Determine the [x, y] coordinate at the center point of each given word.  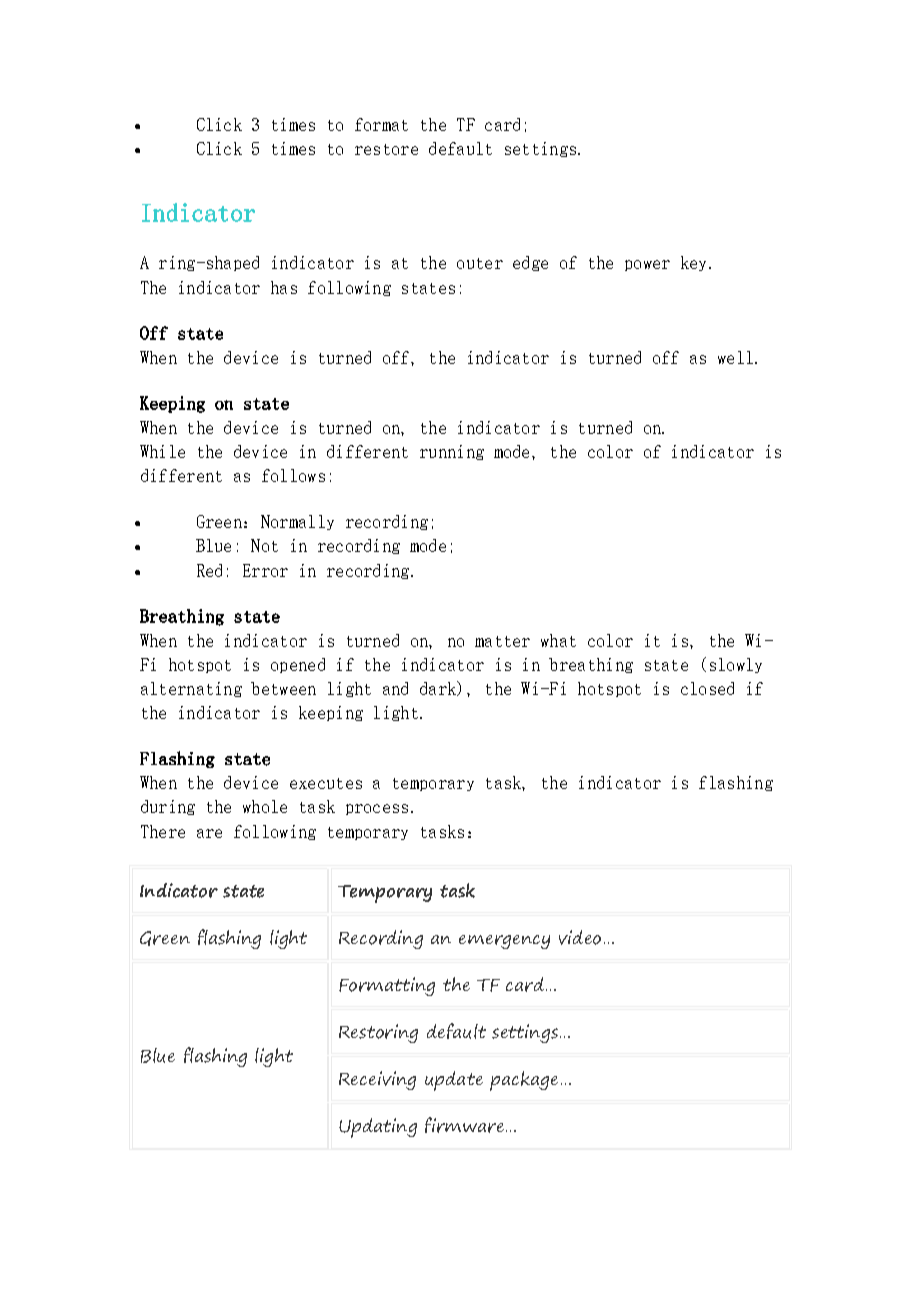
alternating [191, 689]
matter [502, 641]
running [452, 452]
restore [386, 149]
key [695, 263]
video [580, 937]
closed [707, 688]
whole [265, 806]
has [284, 287]
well [735, 357]
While [162, 451]
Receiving [377, 1080]
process [377, 809]
